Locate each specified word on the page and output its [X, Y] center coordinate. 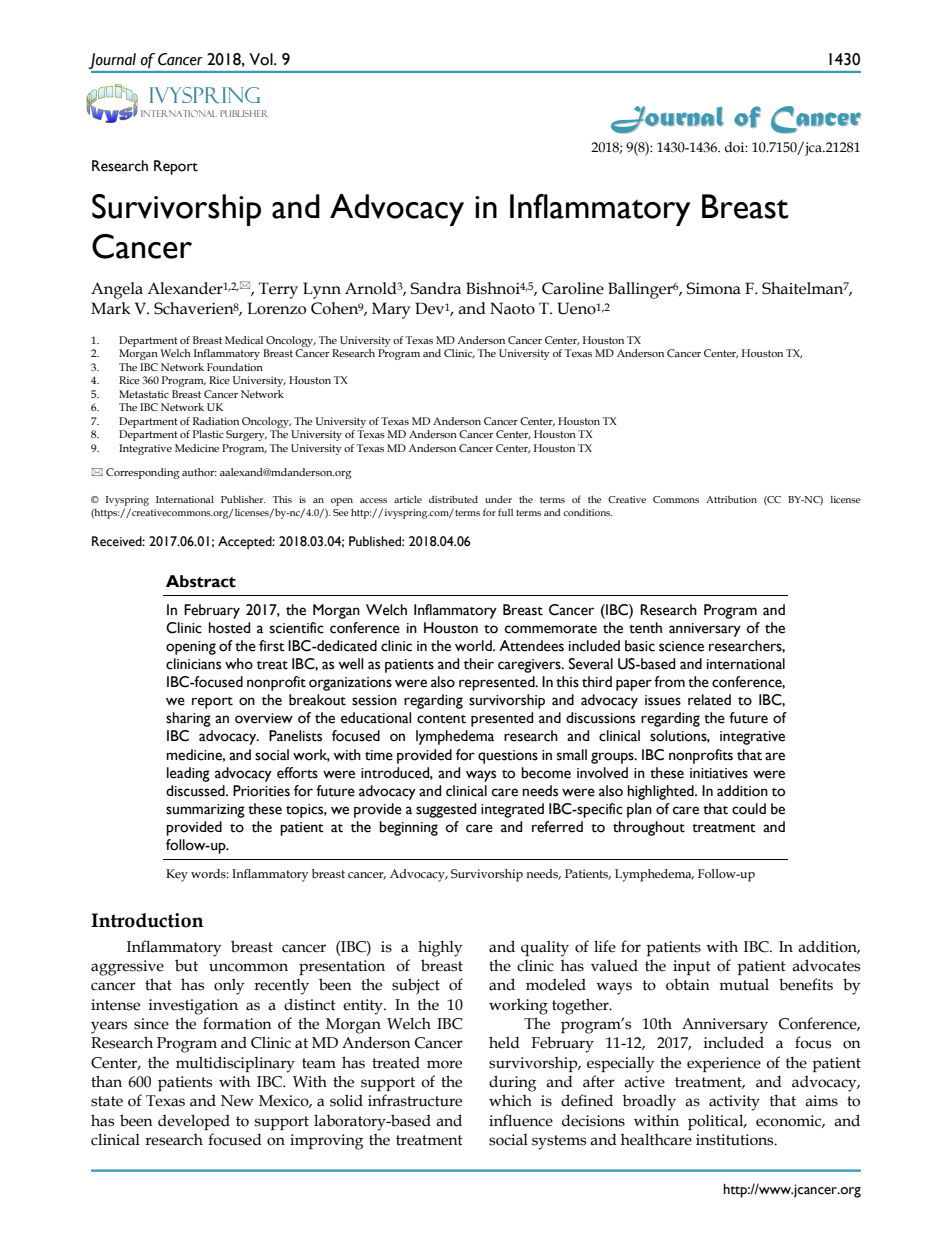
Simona [713, 288]
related [709, 700]
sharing [188, 719]
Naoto [512, 308]
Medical [244, 340]
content [441, 719]
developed [194, 1122]
